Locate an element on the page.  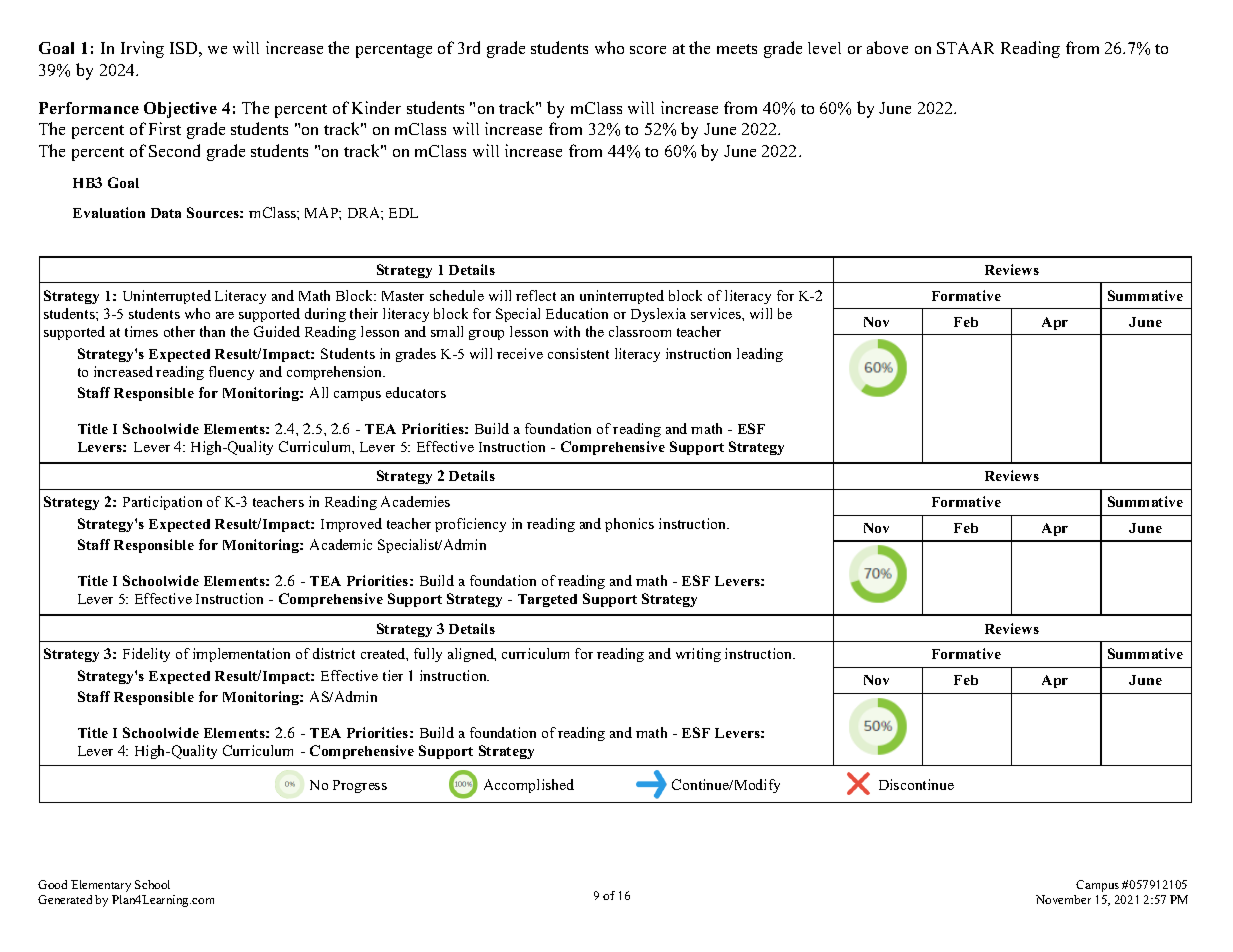
are is located at coordinates (225, 315).
